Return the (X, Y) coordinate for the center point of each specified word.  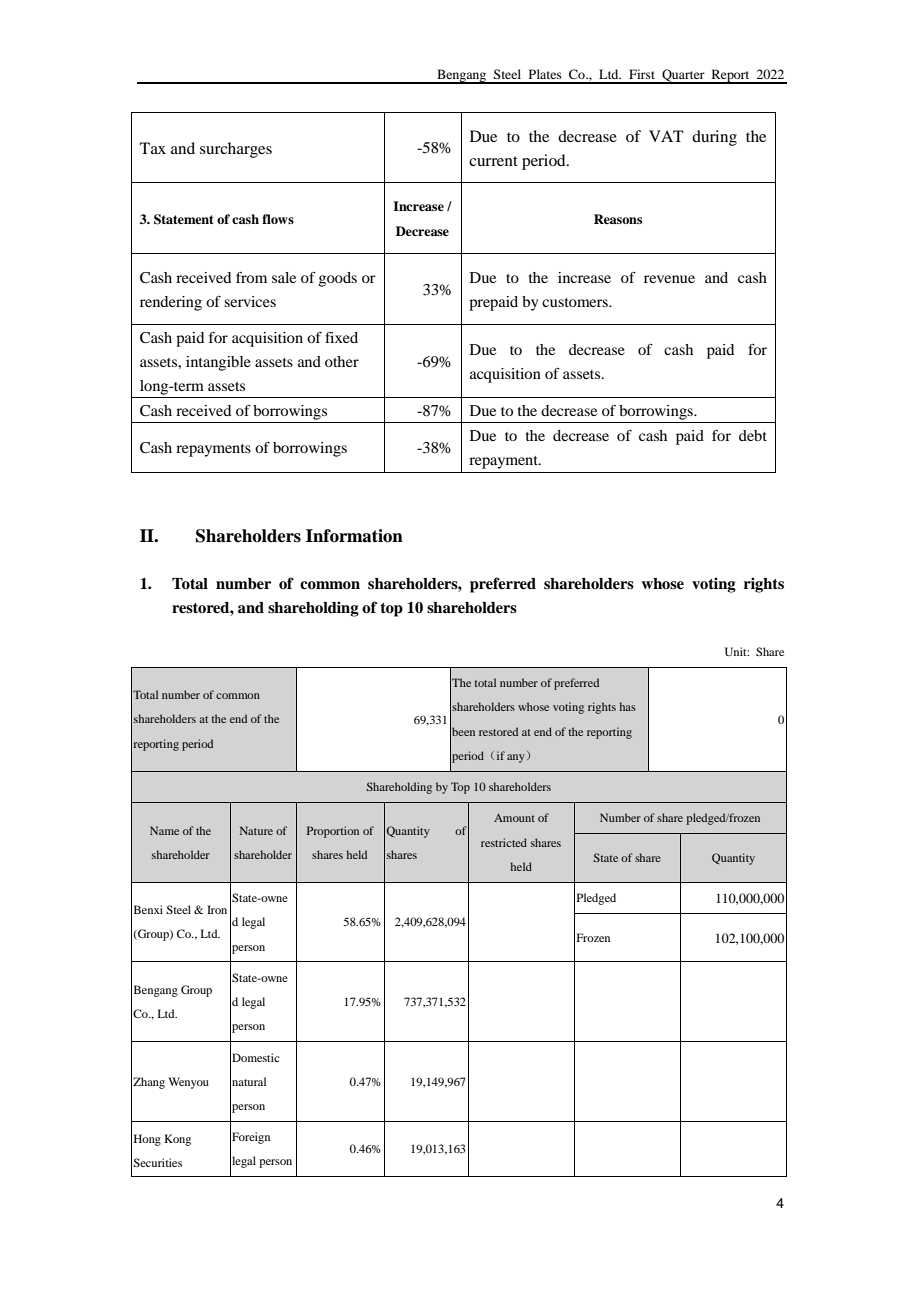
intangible (218, 363)
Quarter (683, 76)
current (493, 161)
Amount (514, 818)
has (627, 706)
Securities (157, 1162)
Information (354, 536)
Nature (256, 830)
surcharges (236, 150)
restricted (504, 842)
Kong (177, 1140)
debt (753, 435)
